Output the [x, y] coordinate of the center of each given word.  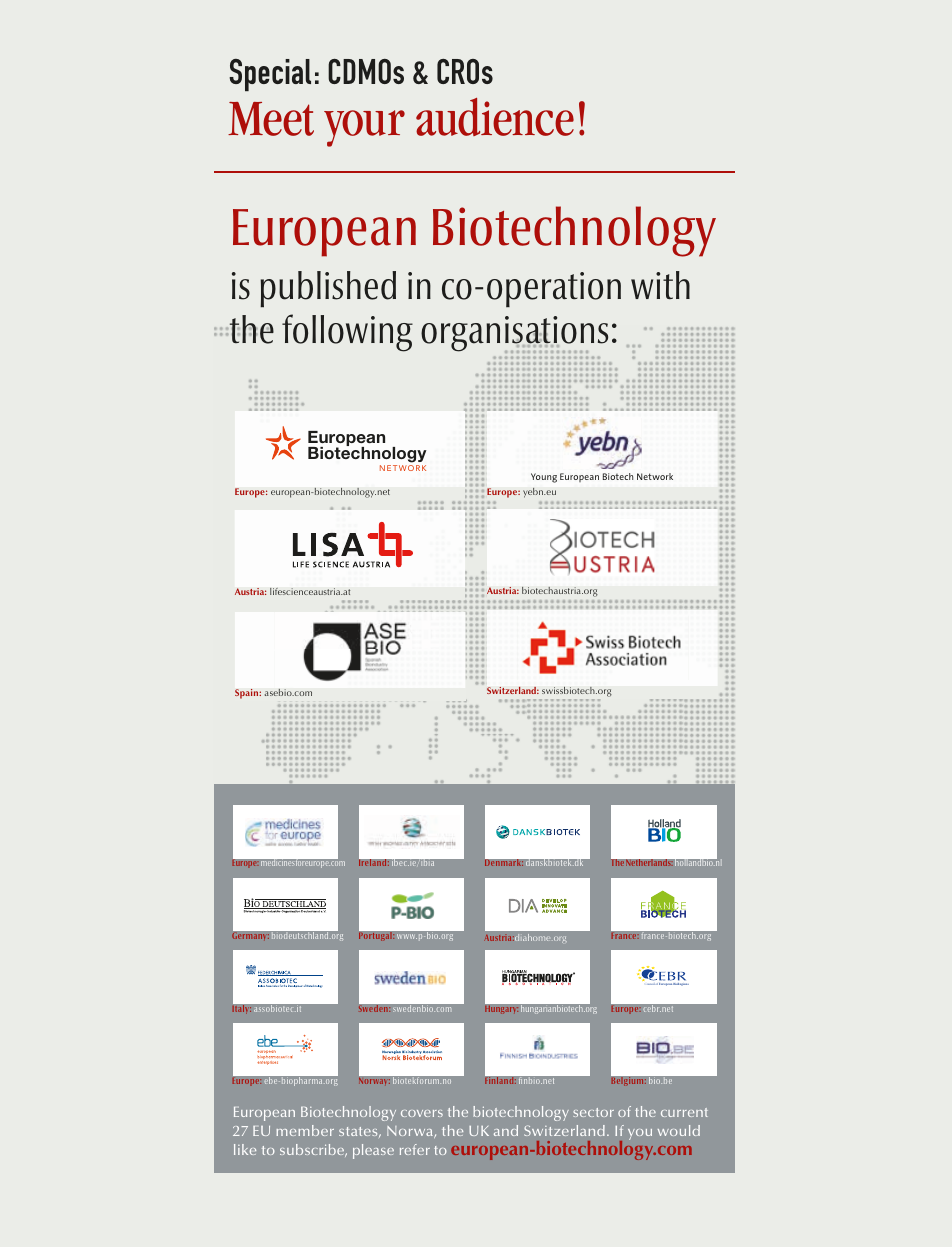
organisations [514, 334]
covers [422, 1113]
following [347, 333]
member [305, 1130]
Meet [271, 119]
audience [495, 117]
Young [544, 478]
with [660, 285]
